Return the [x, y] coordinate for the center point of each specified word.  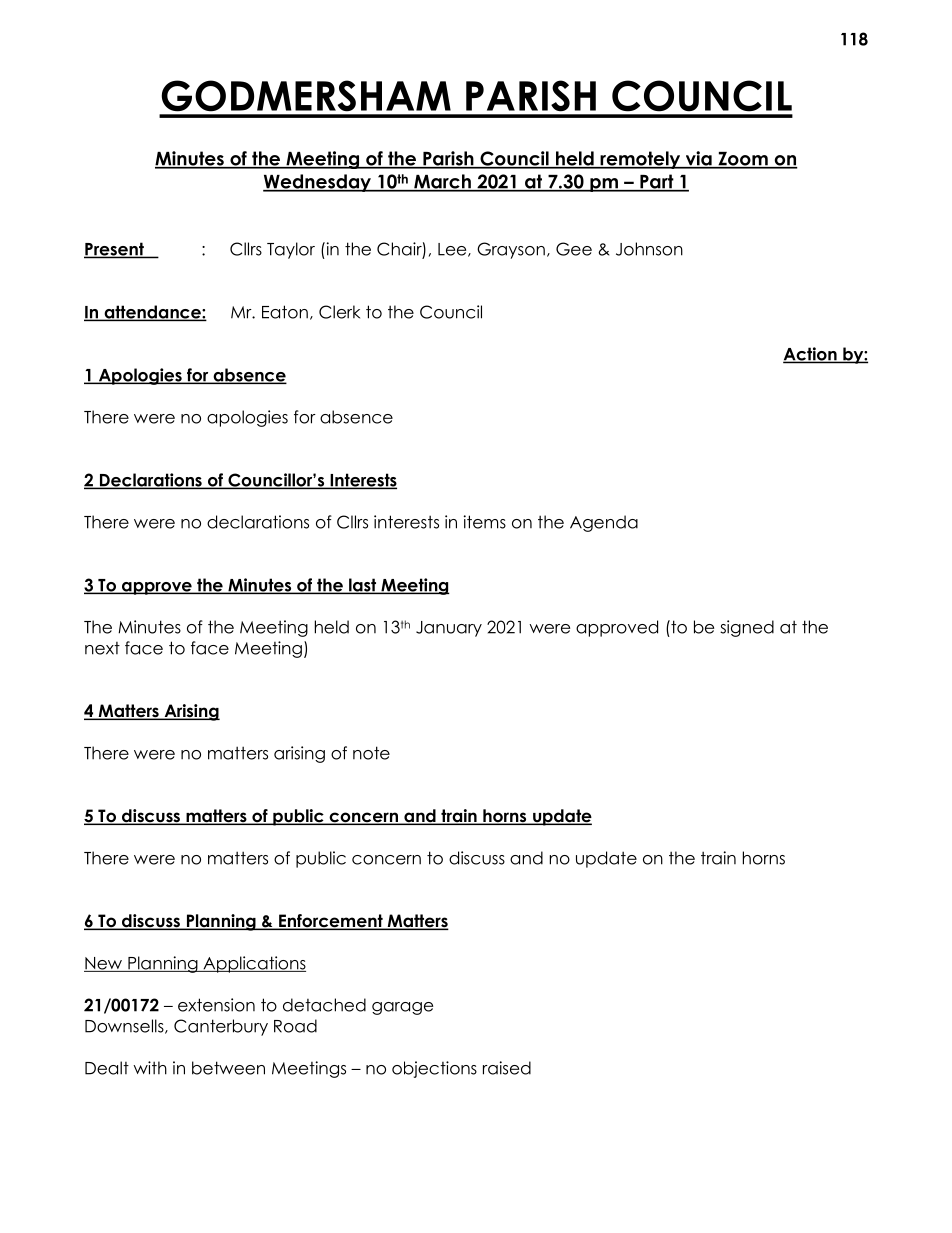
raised [507, 1068]
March [442, 182]
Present [115, 250]
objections [434, 1069]
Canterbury [221, 1027]
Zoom [743, 160]
